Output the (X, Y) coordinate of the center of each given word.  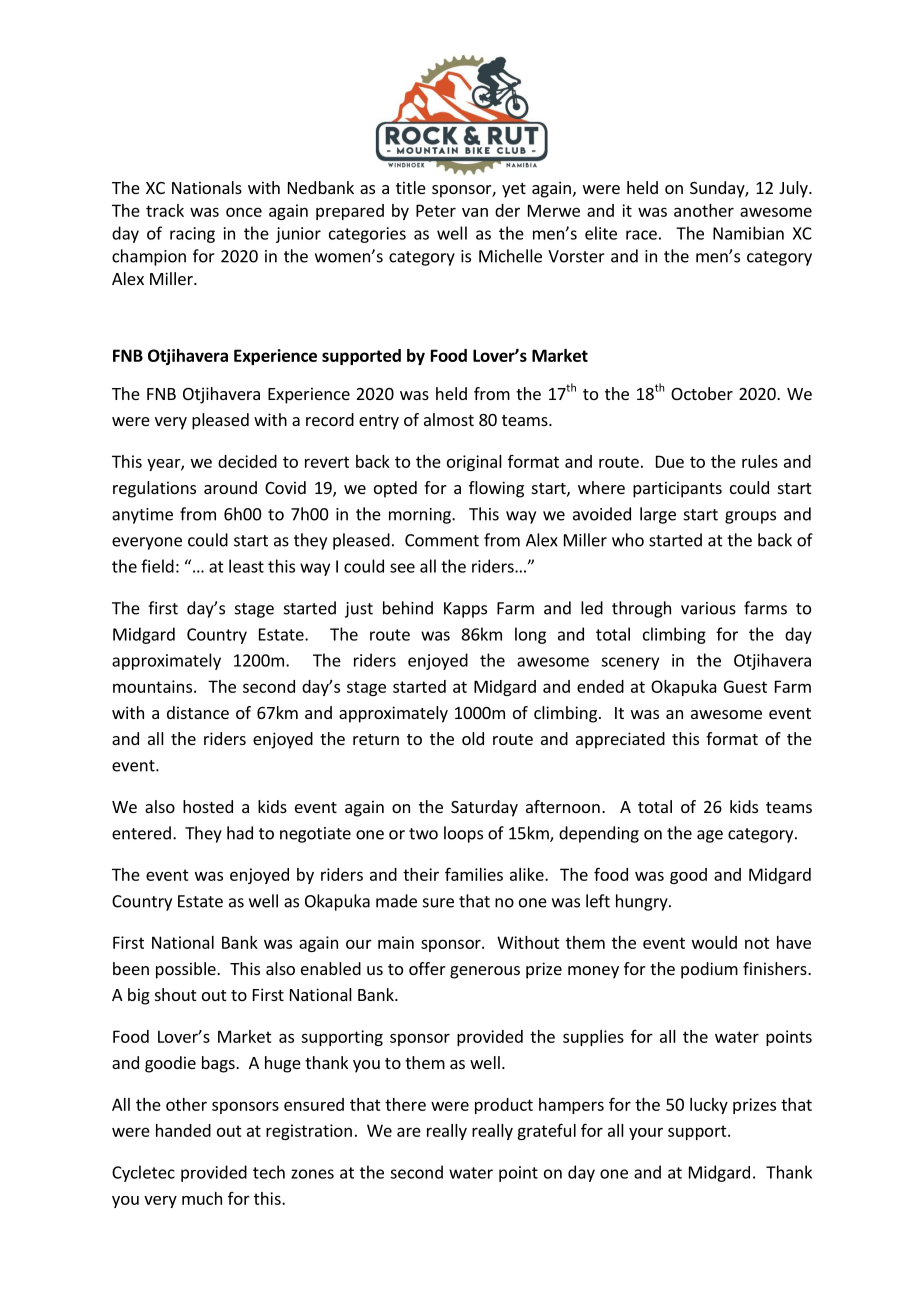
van (475, 212)
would (714, 942)
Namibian (748, 233)
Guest (745, 686)
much (202, 1198)
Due (670, 461)
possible (187, 970)
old (473, 738)
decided (247, 461)
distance (198, 712)
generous (485, 972)
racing (192, 235)
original (474, 463)
